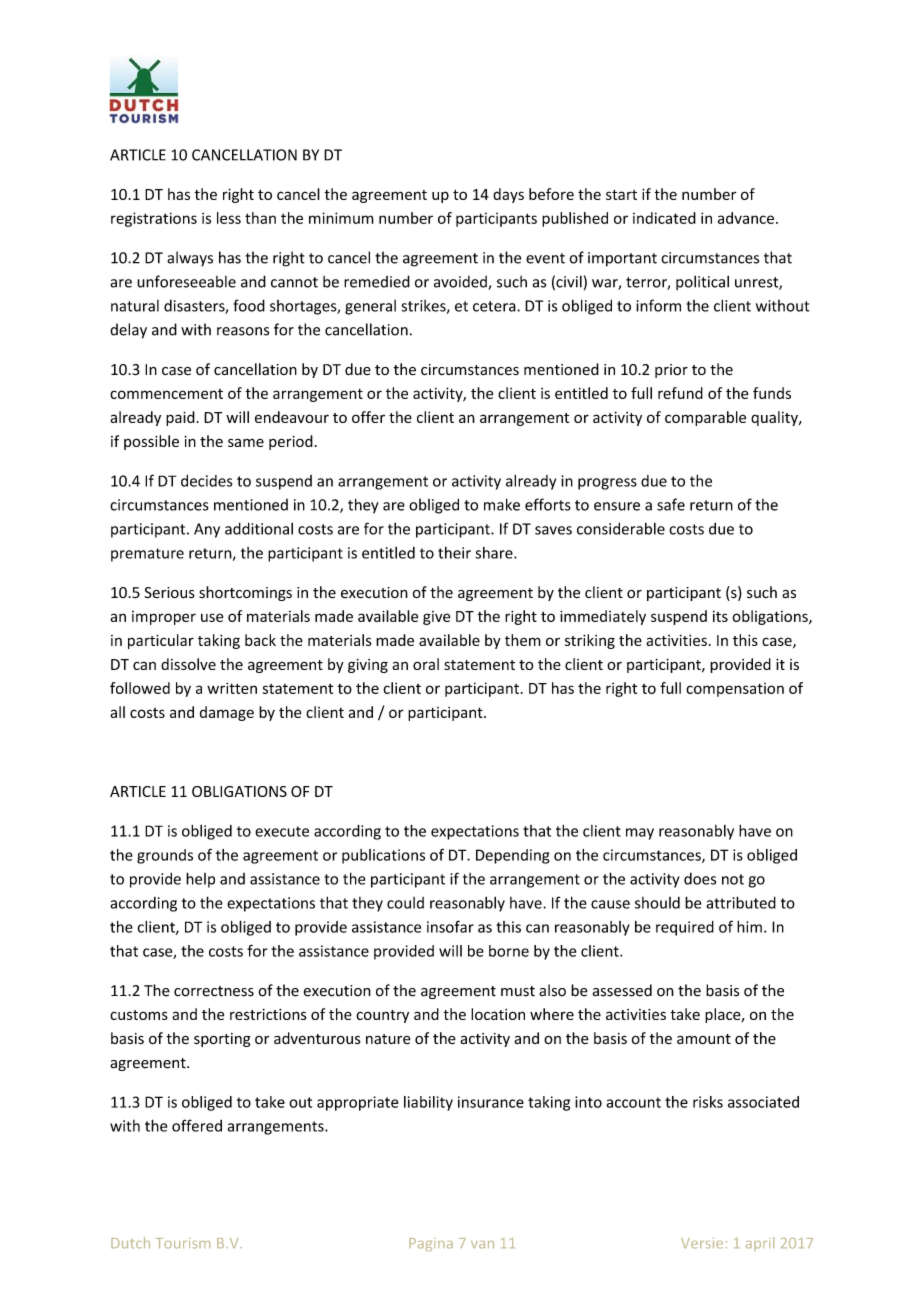 Image resolution: width=924 pixels, height=1308 pixels. What do you see at coordinates (214, 991) in the page?
I see `correctness` at bounding box center [214, 991].
